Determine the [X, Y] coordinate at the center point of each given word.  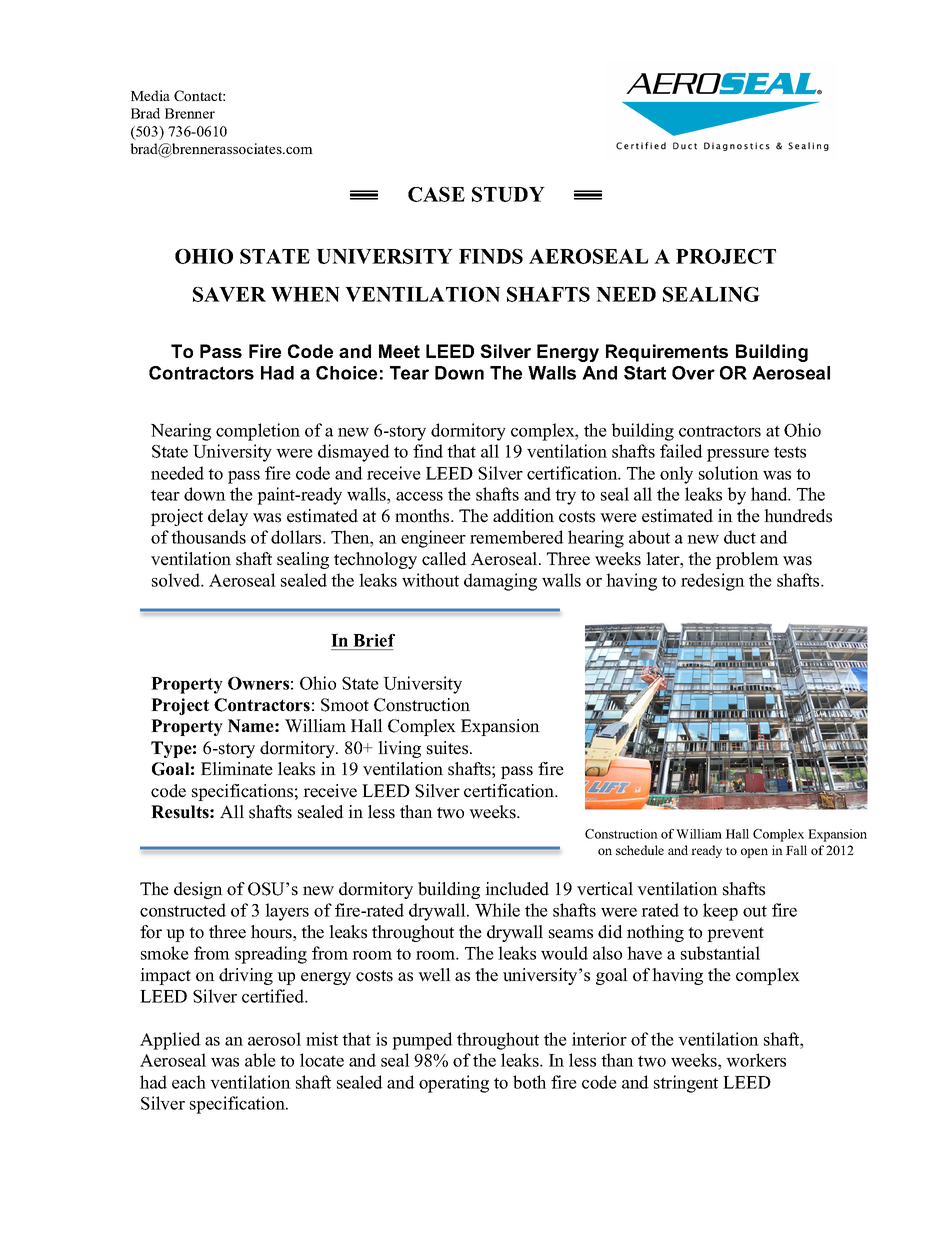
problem [747, 560]
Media [150, 95]
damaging [500, 582]
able [260, 1060]
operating [454, 1084]
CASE [436, 194]
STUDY [508, 194]
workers [756, 1060]
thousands [208, 537]
